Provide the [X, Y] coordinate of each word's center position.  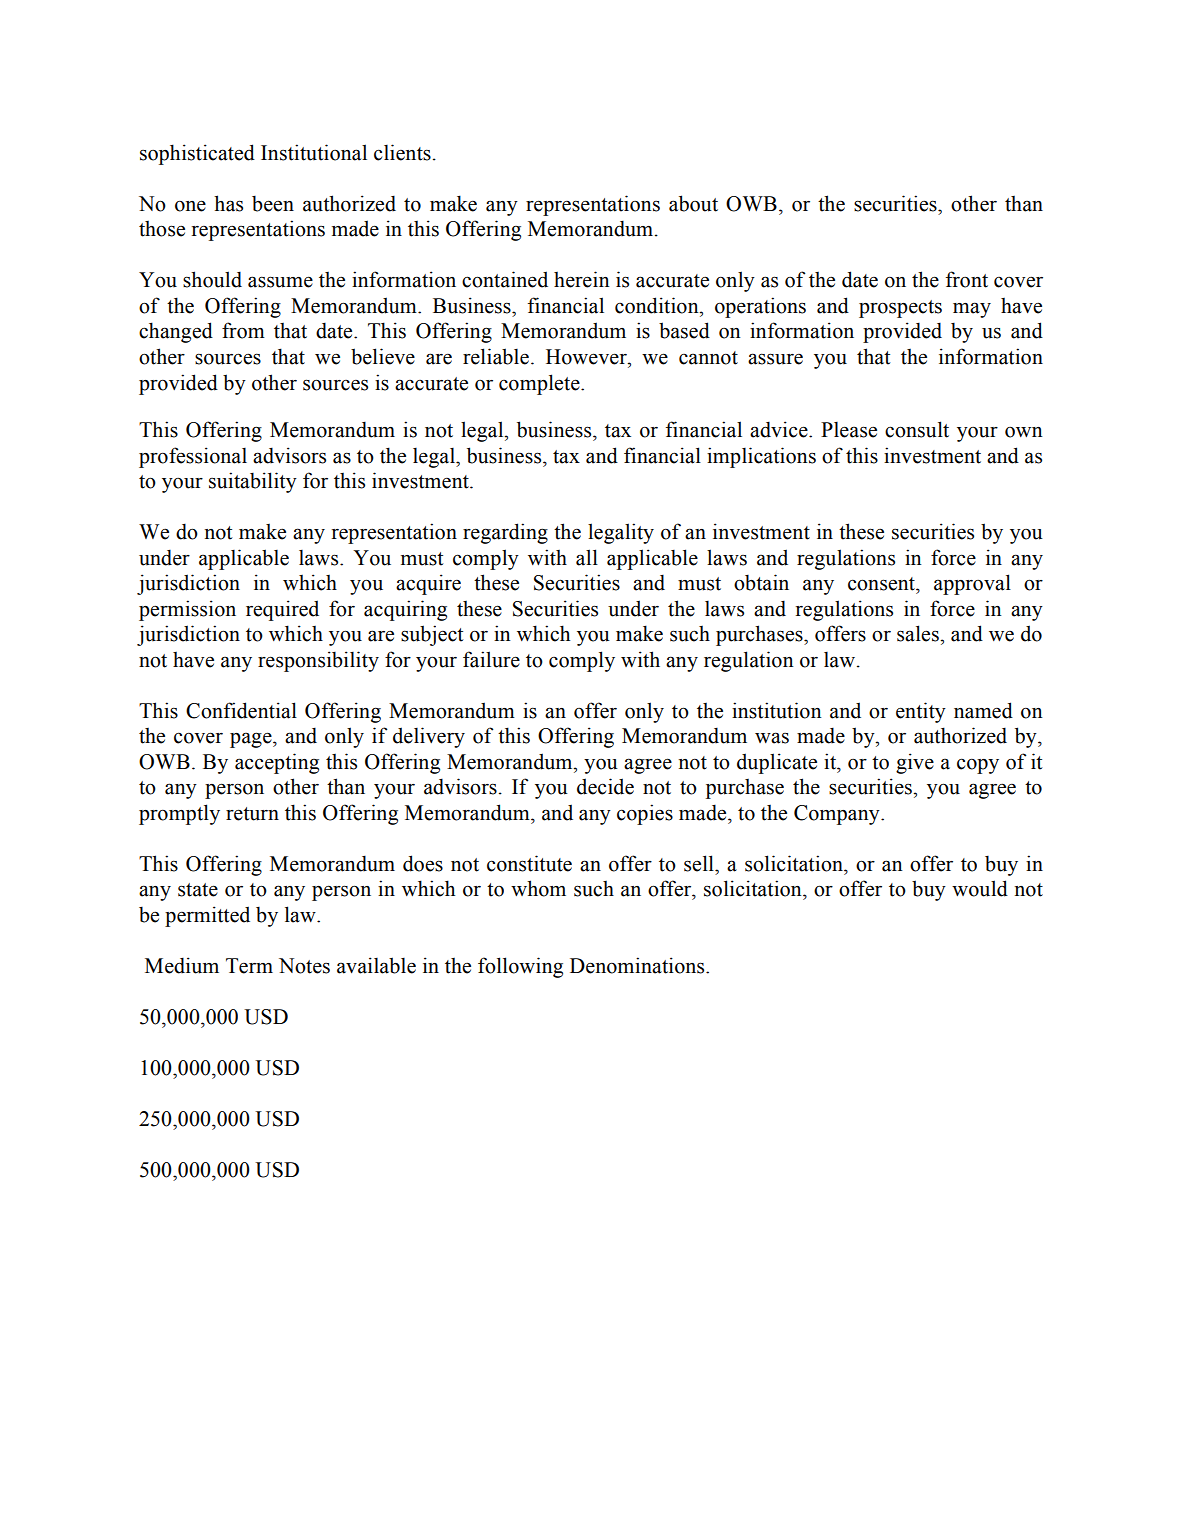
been [273, 203]
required [282, 610]
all [587, 557]
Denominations [638, 965]
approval [972, 584]
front [967, 279]
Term [249, 966]
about [693, 203]
